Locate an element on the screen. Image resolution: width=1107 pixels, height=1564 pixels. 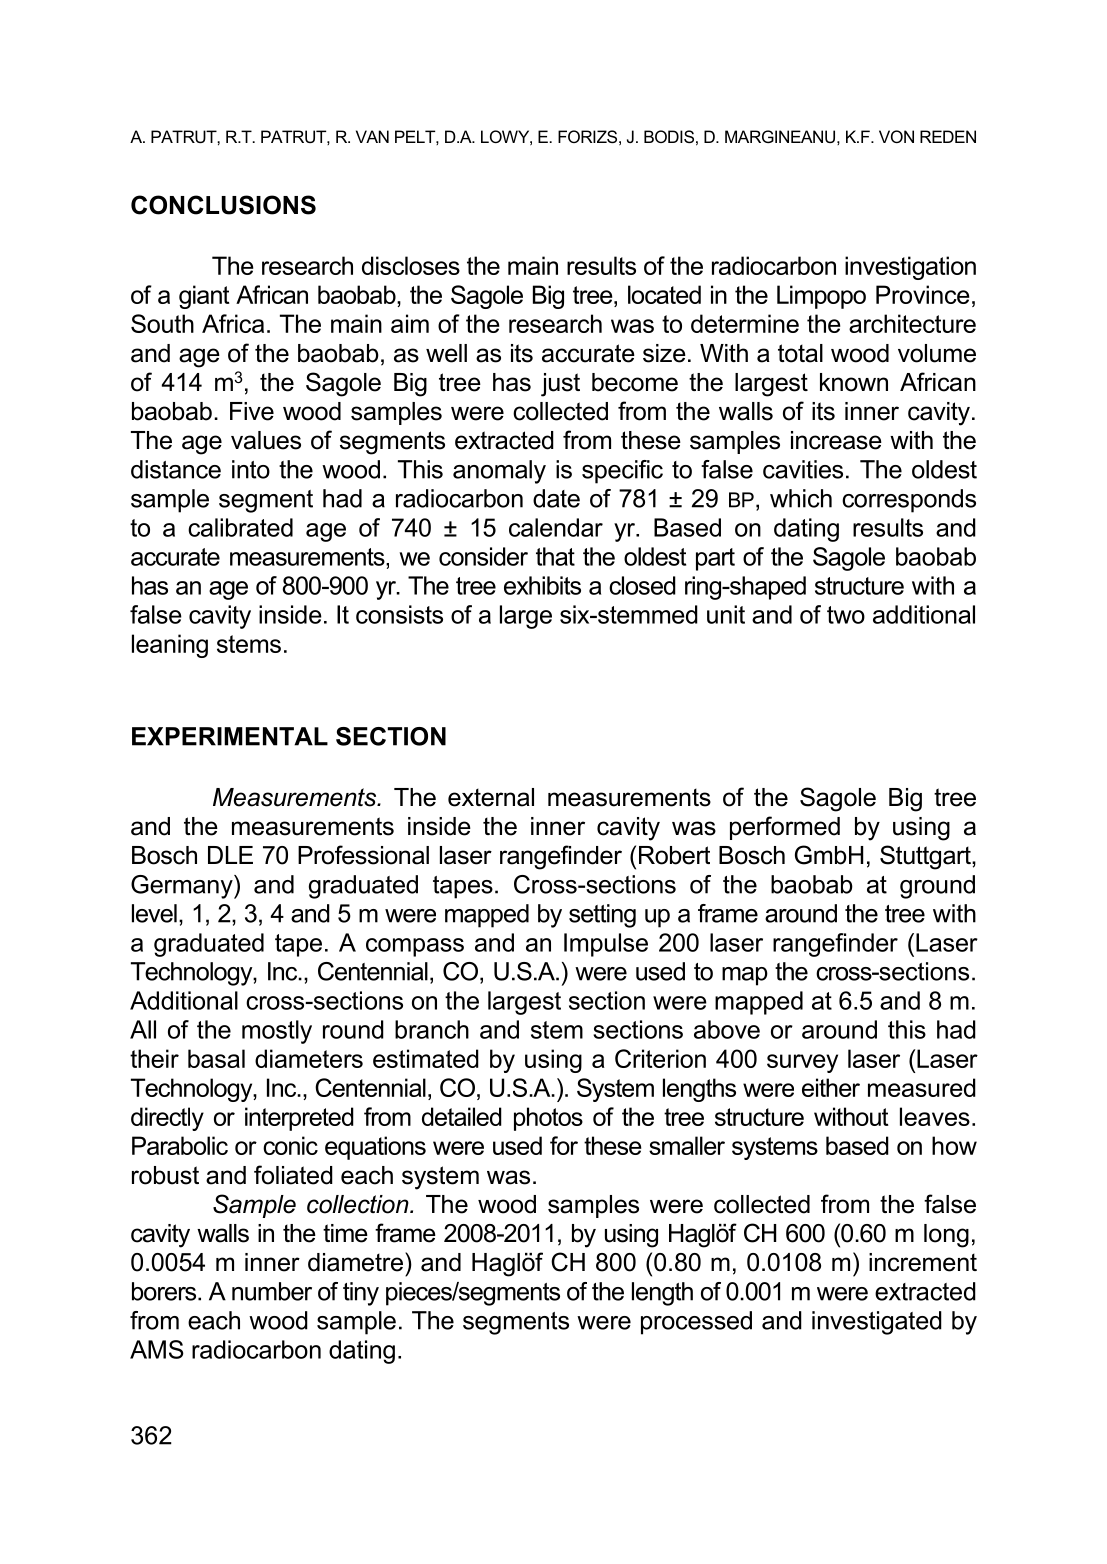
two is located at coordinates (846, 615).
